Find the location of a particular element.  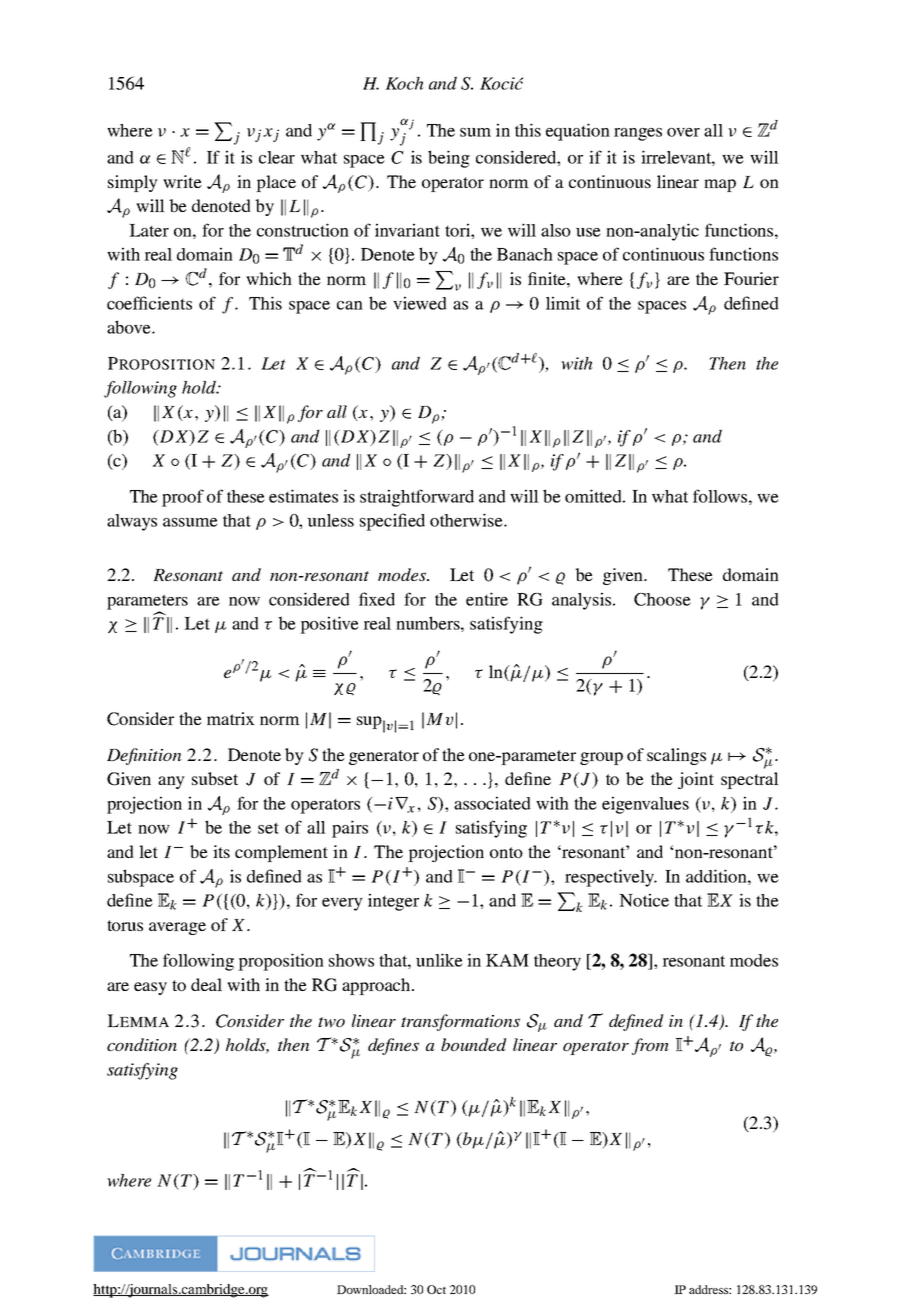

from is located at coordinates (650, 1046).
